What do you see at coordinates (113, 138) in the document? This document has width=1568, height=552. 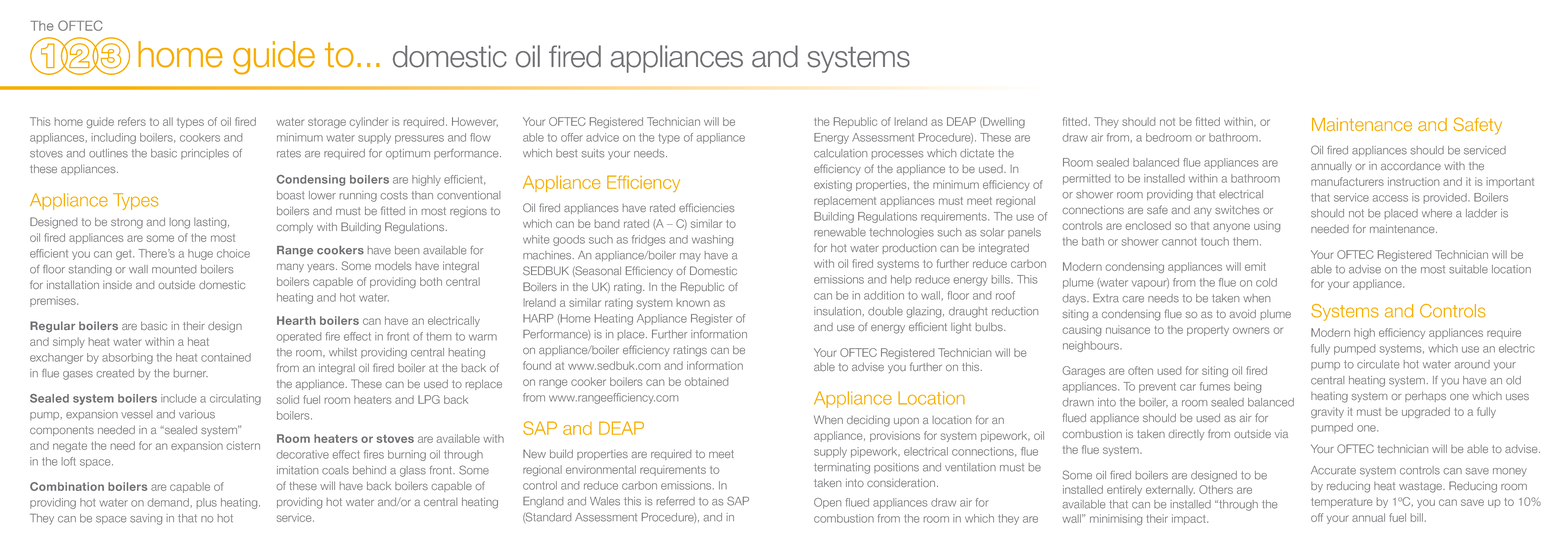 I see `including` at bounding box center [113, 138].
